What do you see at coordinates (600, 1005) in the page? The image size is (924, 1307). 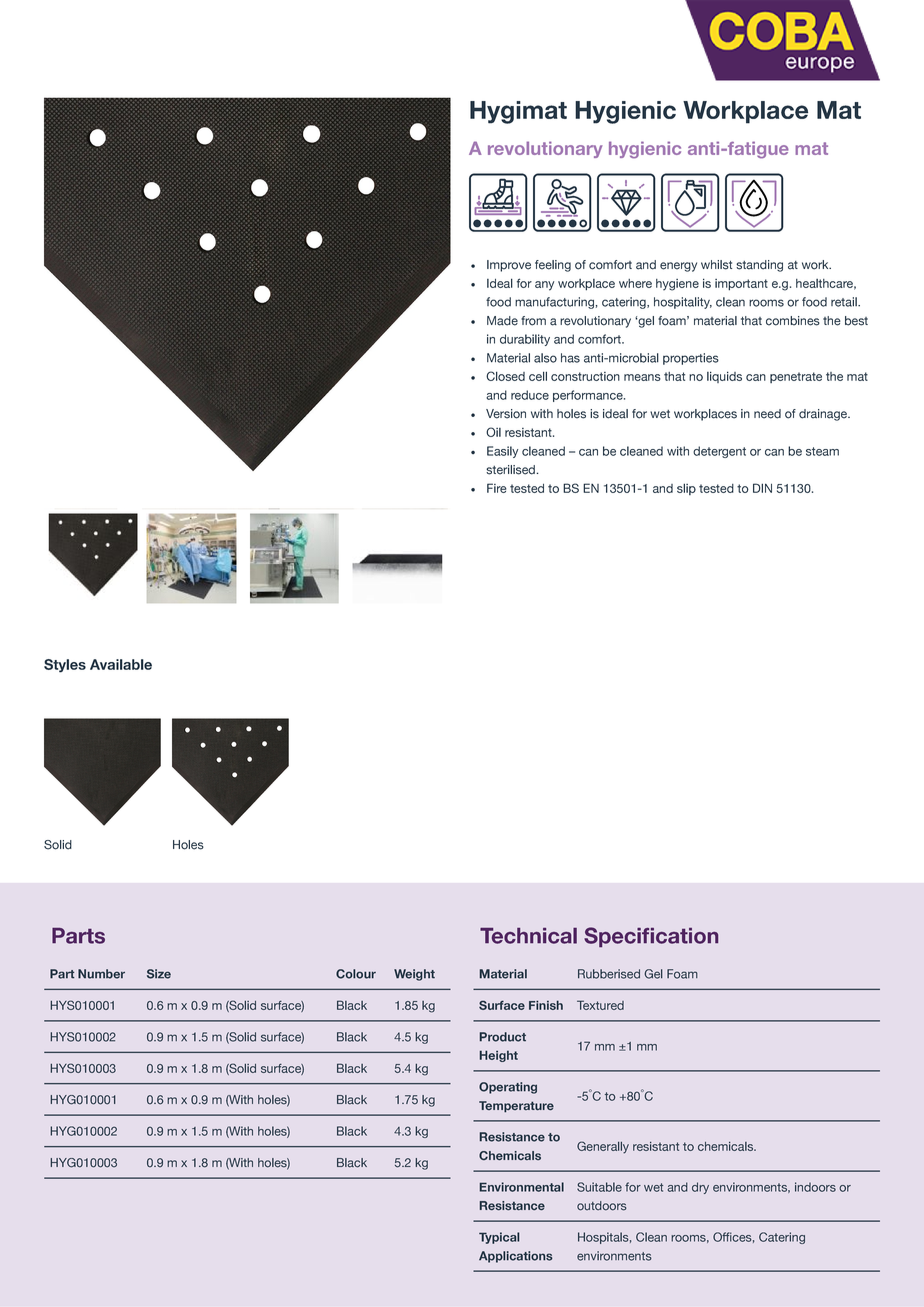 I see `Textured` at bounding box center [600, 1005].
